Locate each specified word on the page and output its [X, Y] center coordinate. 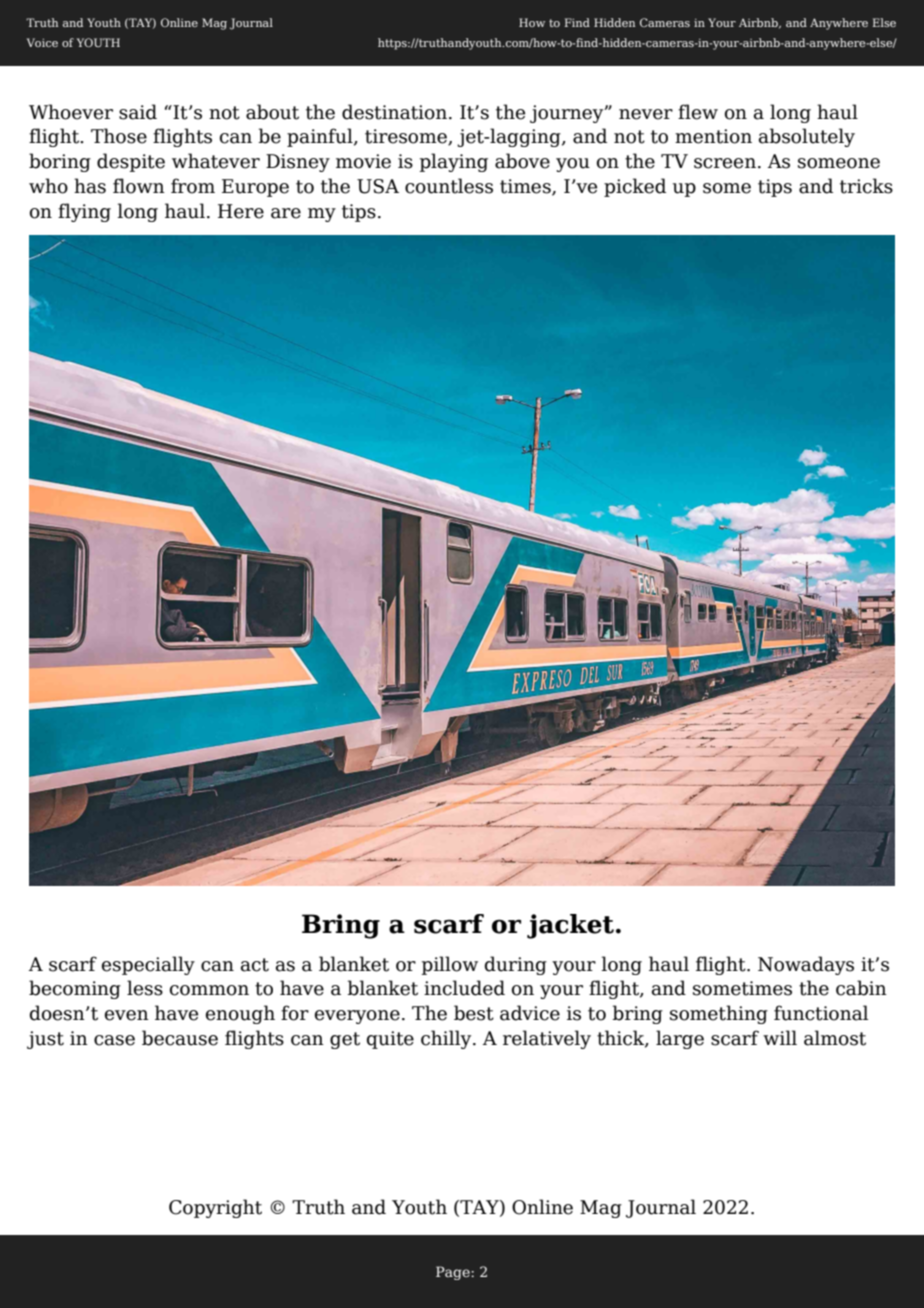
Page [454, 1273]
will [780, 1037]
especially [148, 965]
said [138, 112]
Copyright [215, 1208]
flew [698, 112]
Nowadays [806, 965]
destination [394, 112]
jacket [570, 926]
